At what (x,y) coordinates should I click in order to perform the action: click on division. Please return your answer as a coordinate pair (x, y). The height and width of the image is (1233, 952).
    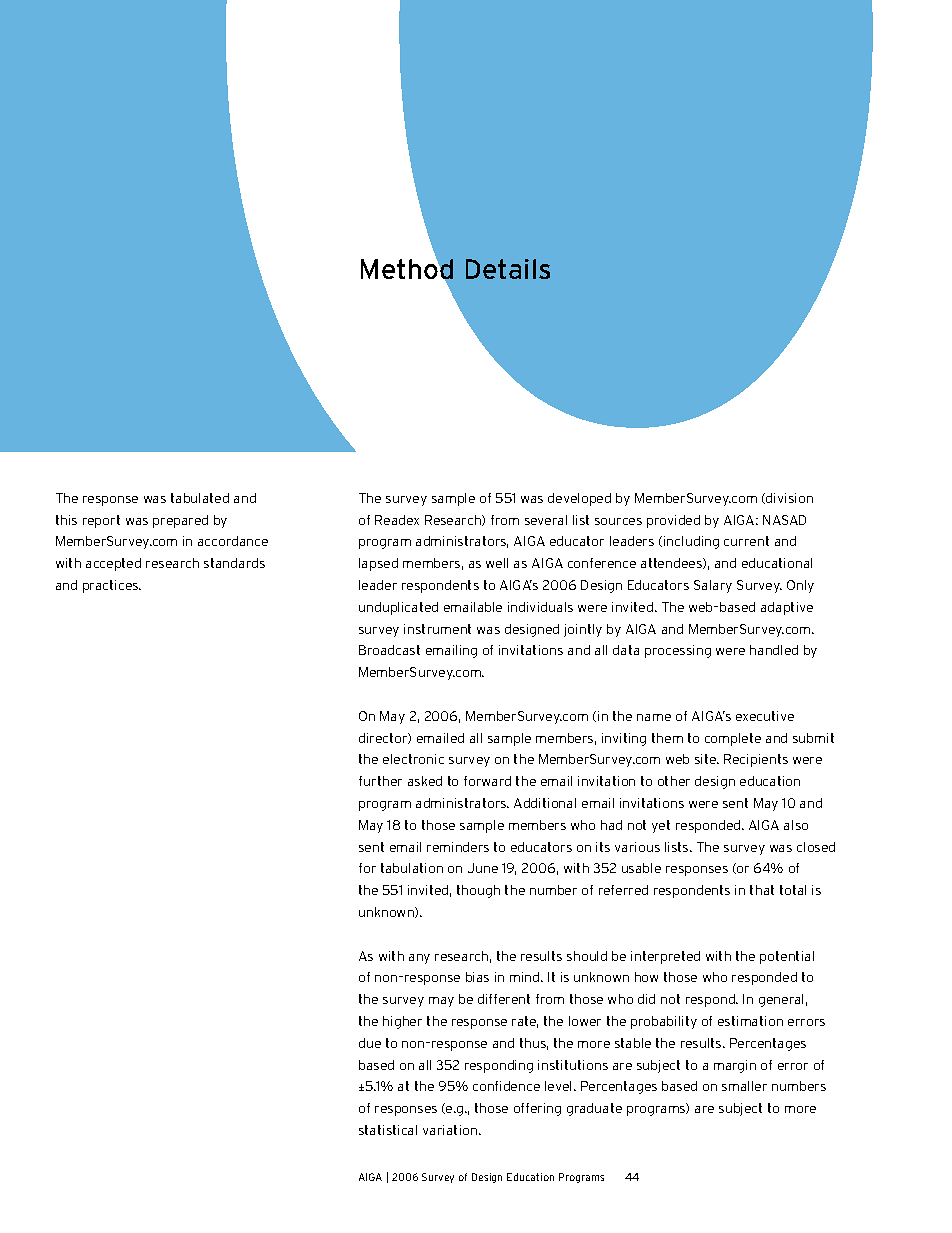
    Looking at the image, I should click on (788, 498).
